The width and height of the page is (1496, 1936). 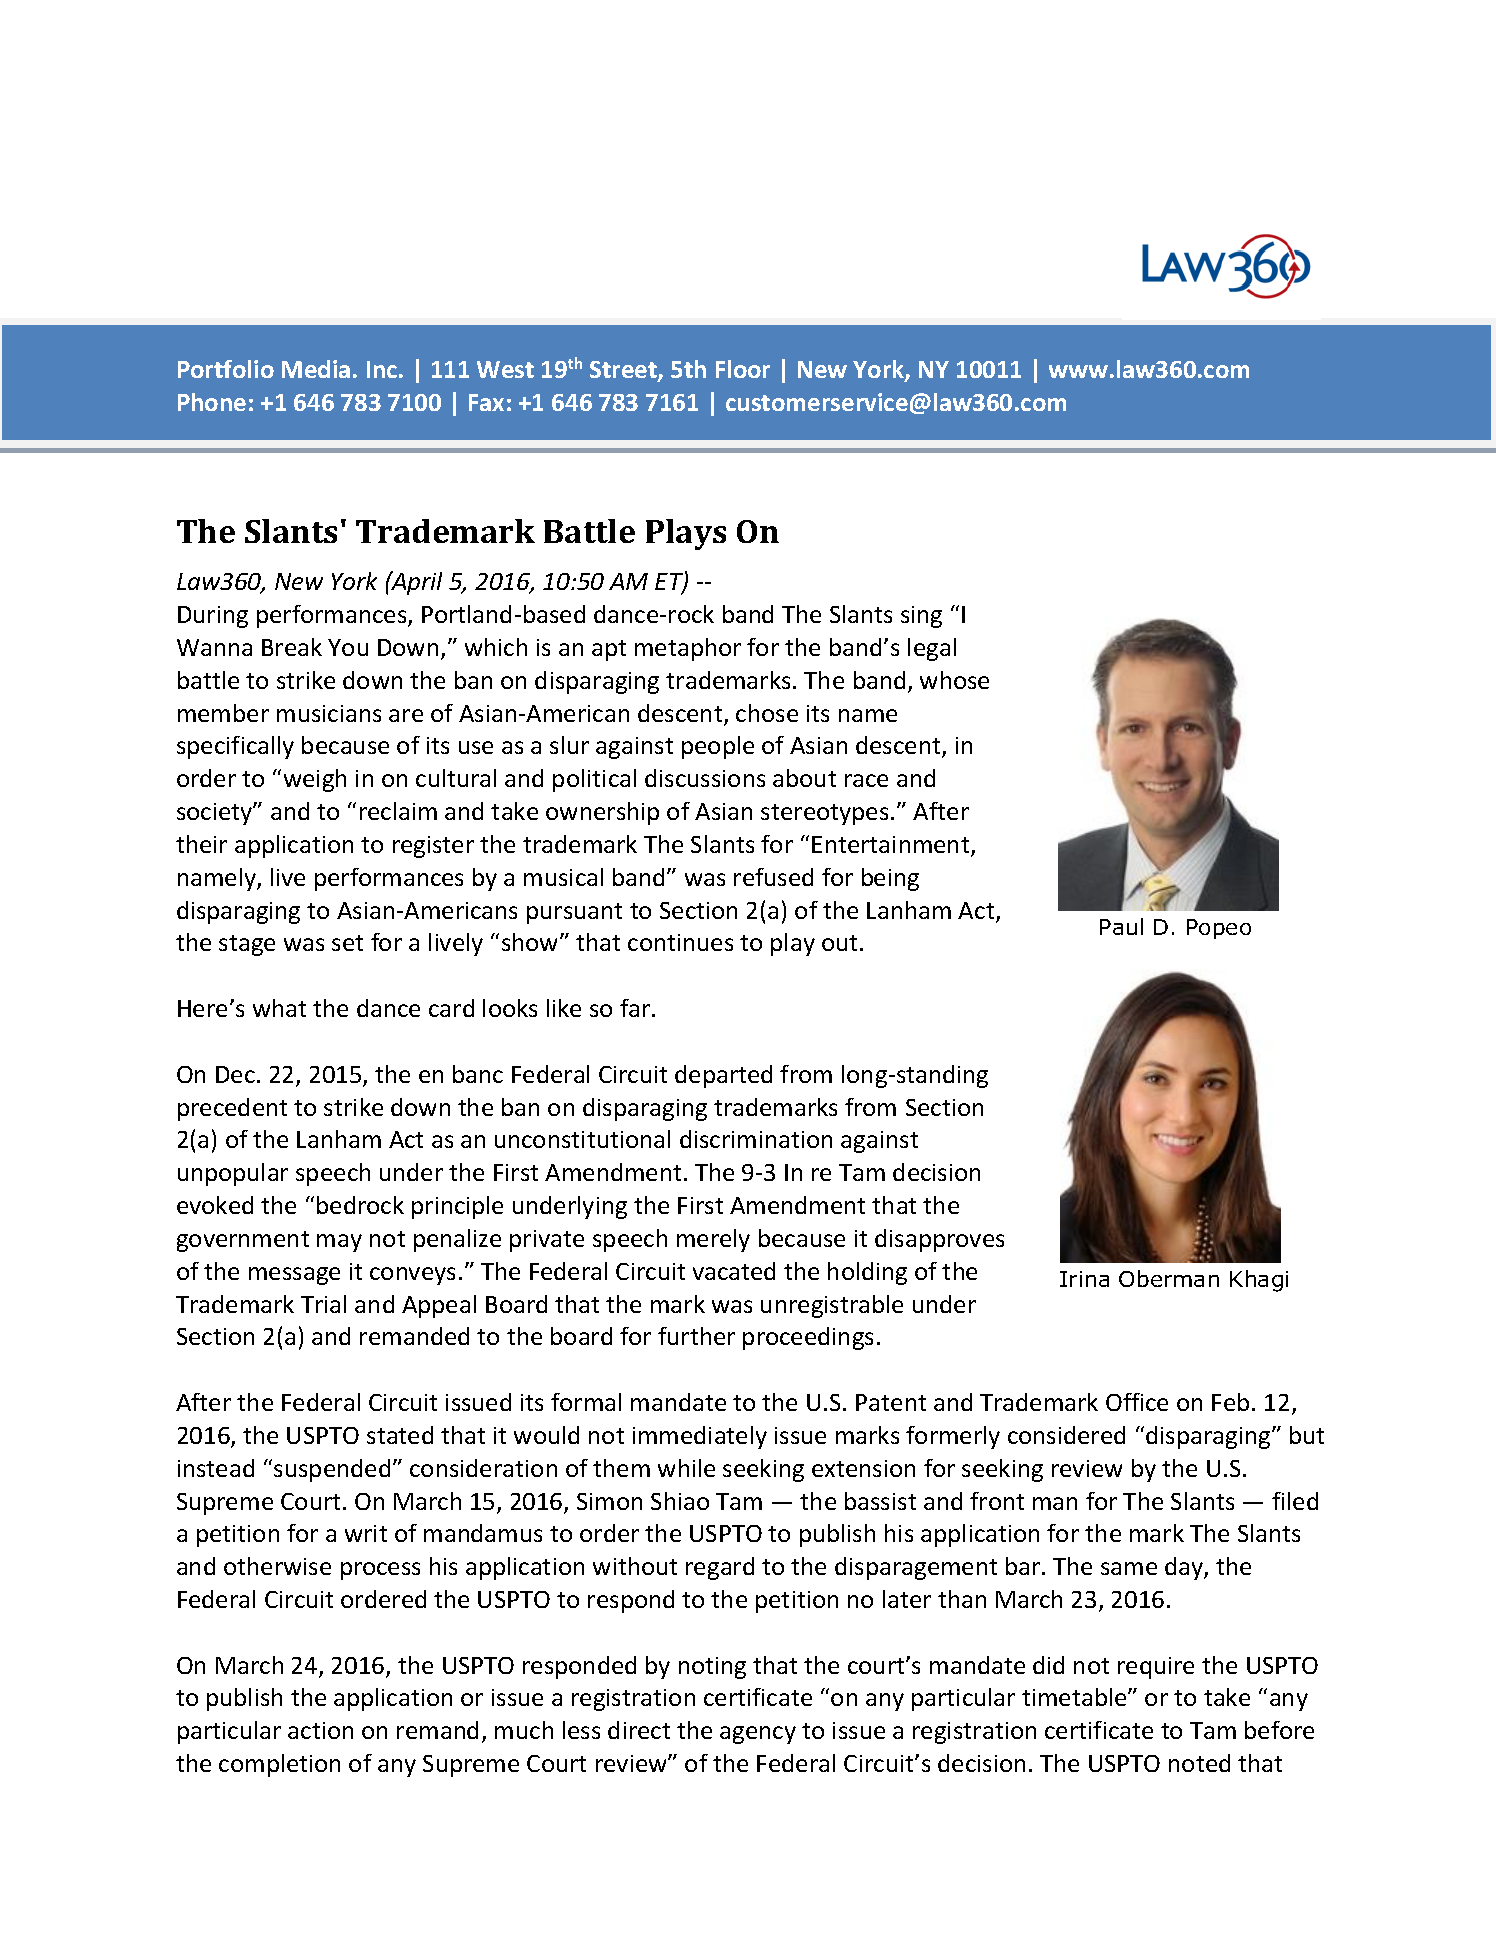 What do you see at coordinates (743, 369) in the page?
I see `Floor` at bounding box center [743, 369].
